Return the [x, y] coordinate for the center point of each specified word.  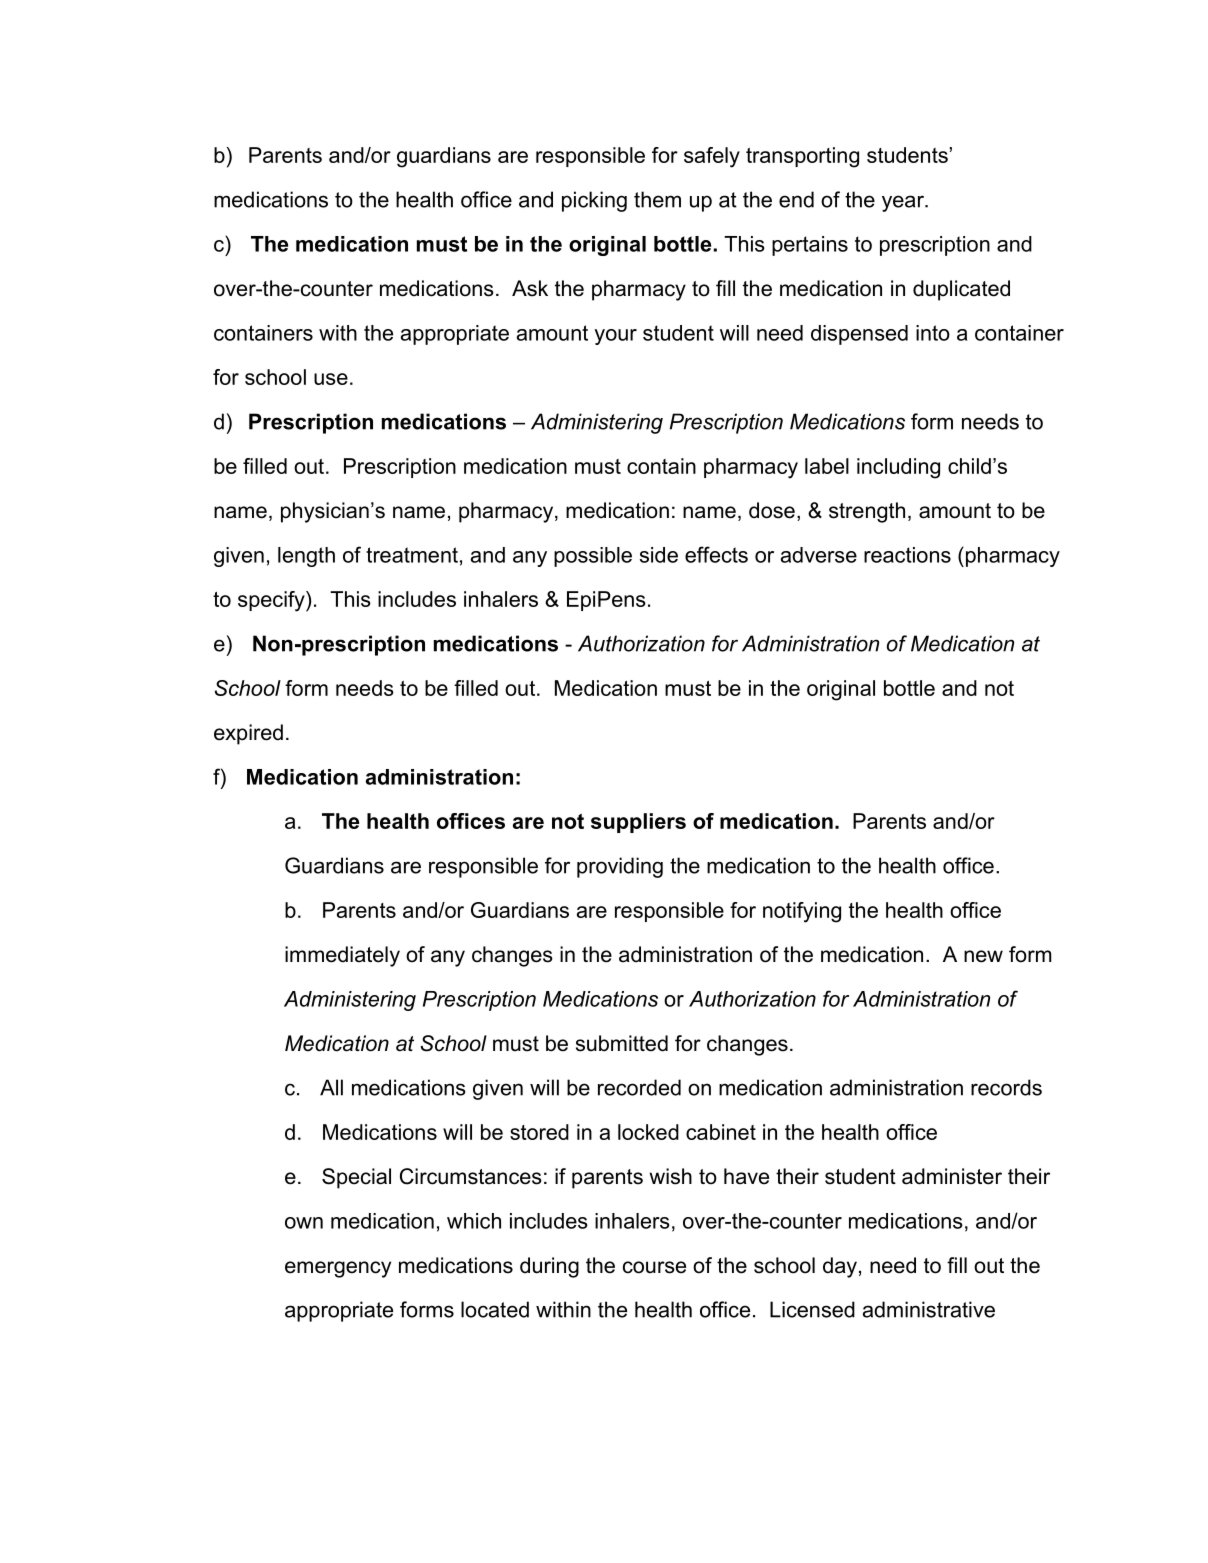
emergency [338, 1269]
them [657, 199]
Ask [530, 288]
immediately [342, 956]
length [306, 557]
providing [620, 867]
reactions [907, 555]
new [983, 956]
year [904, 203]
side [659, 555]
